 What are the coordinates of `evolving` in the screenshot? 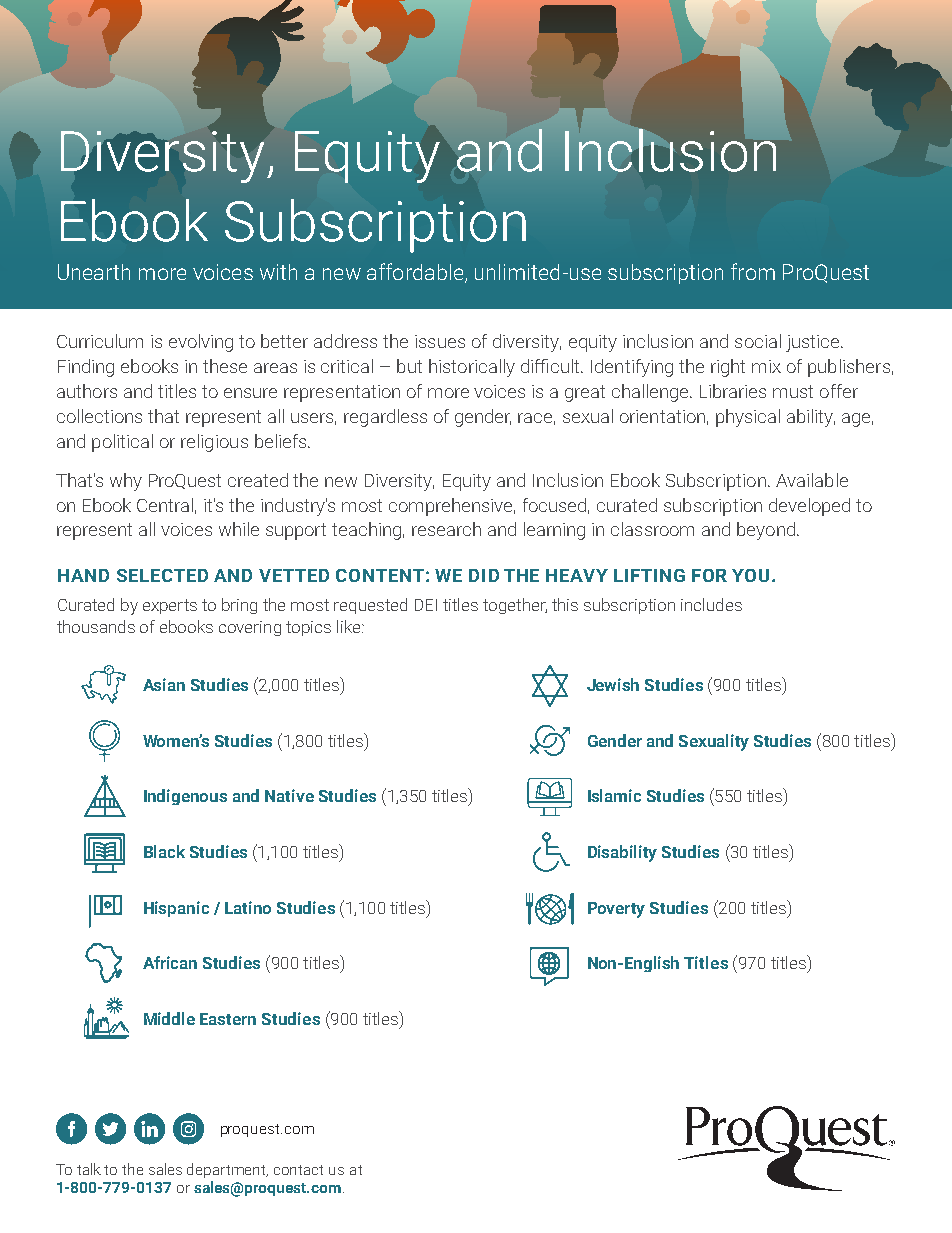 It's located at (201, 343).
